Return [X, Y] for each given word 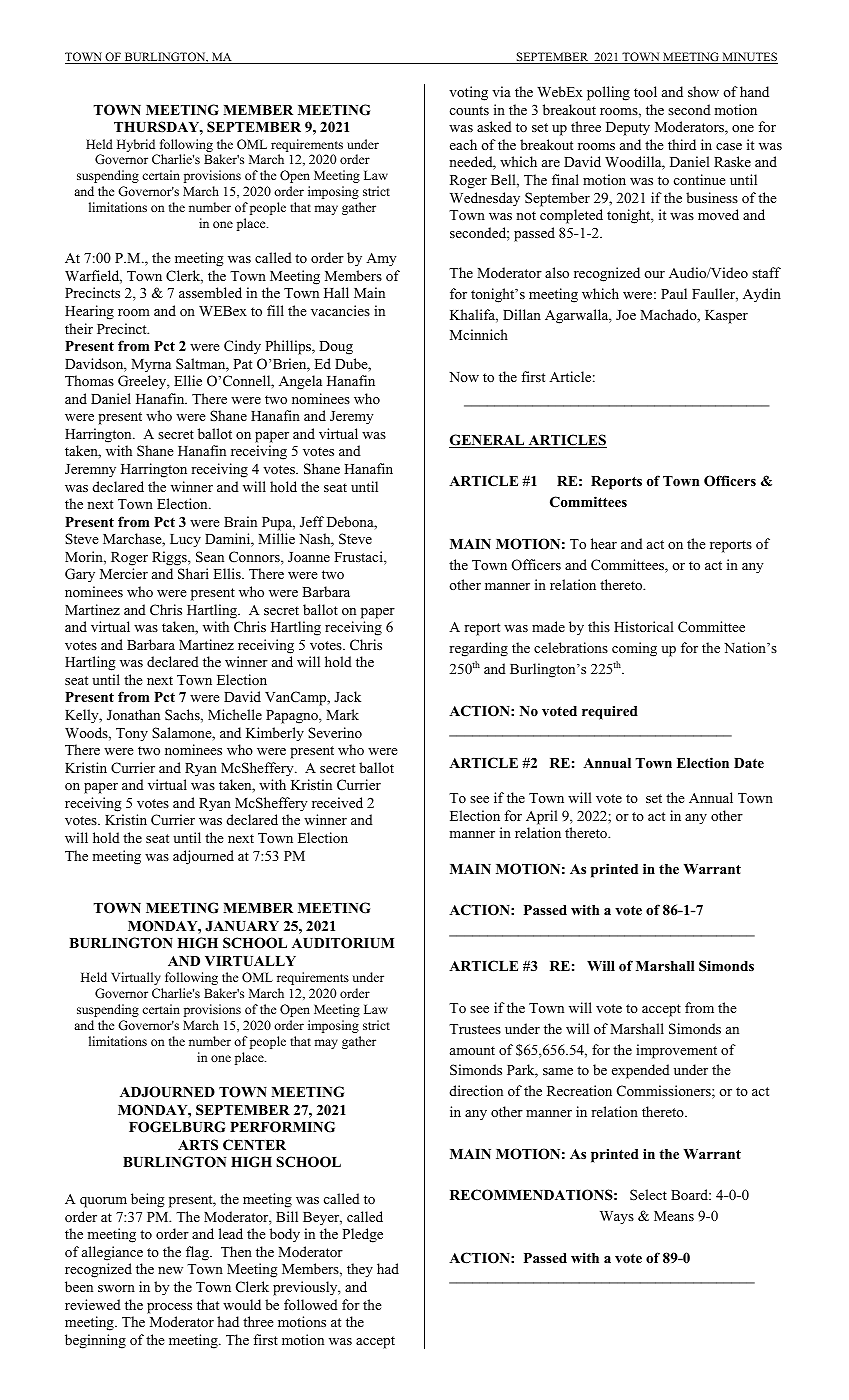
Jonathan [133, 714]
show [703, 91]
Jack [347, 696]
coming [634, 649]
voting [468, 93]
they [360, 1270]
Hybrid [137, 147]
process [169, 1308]
